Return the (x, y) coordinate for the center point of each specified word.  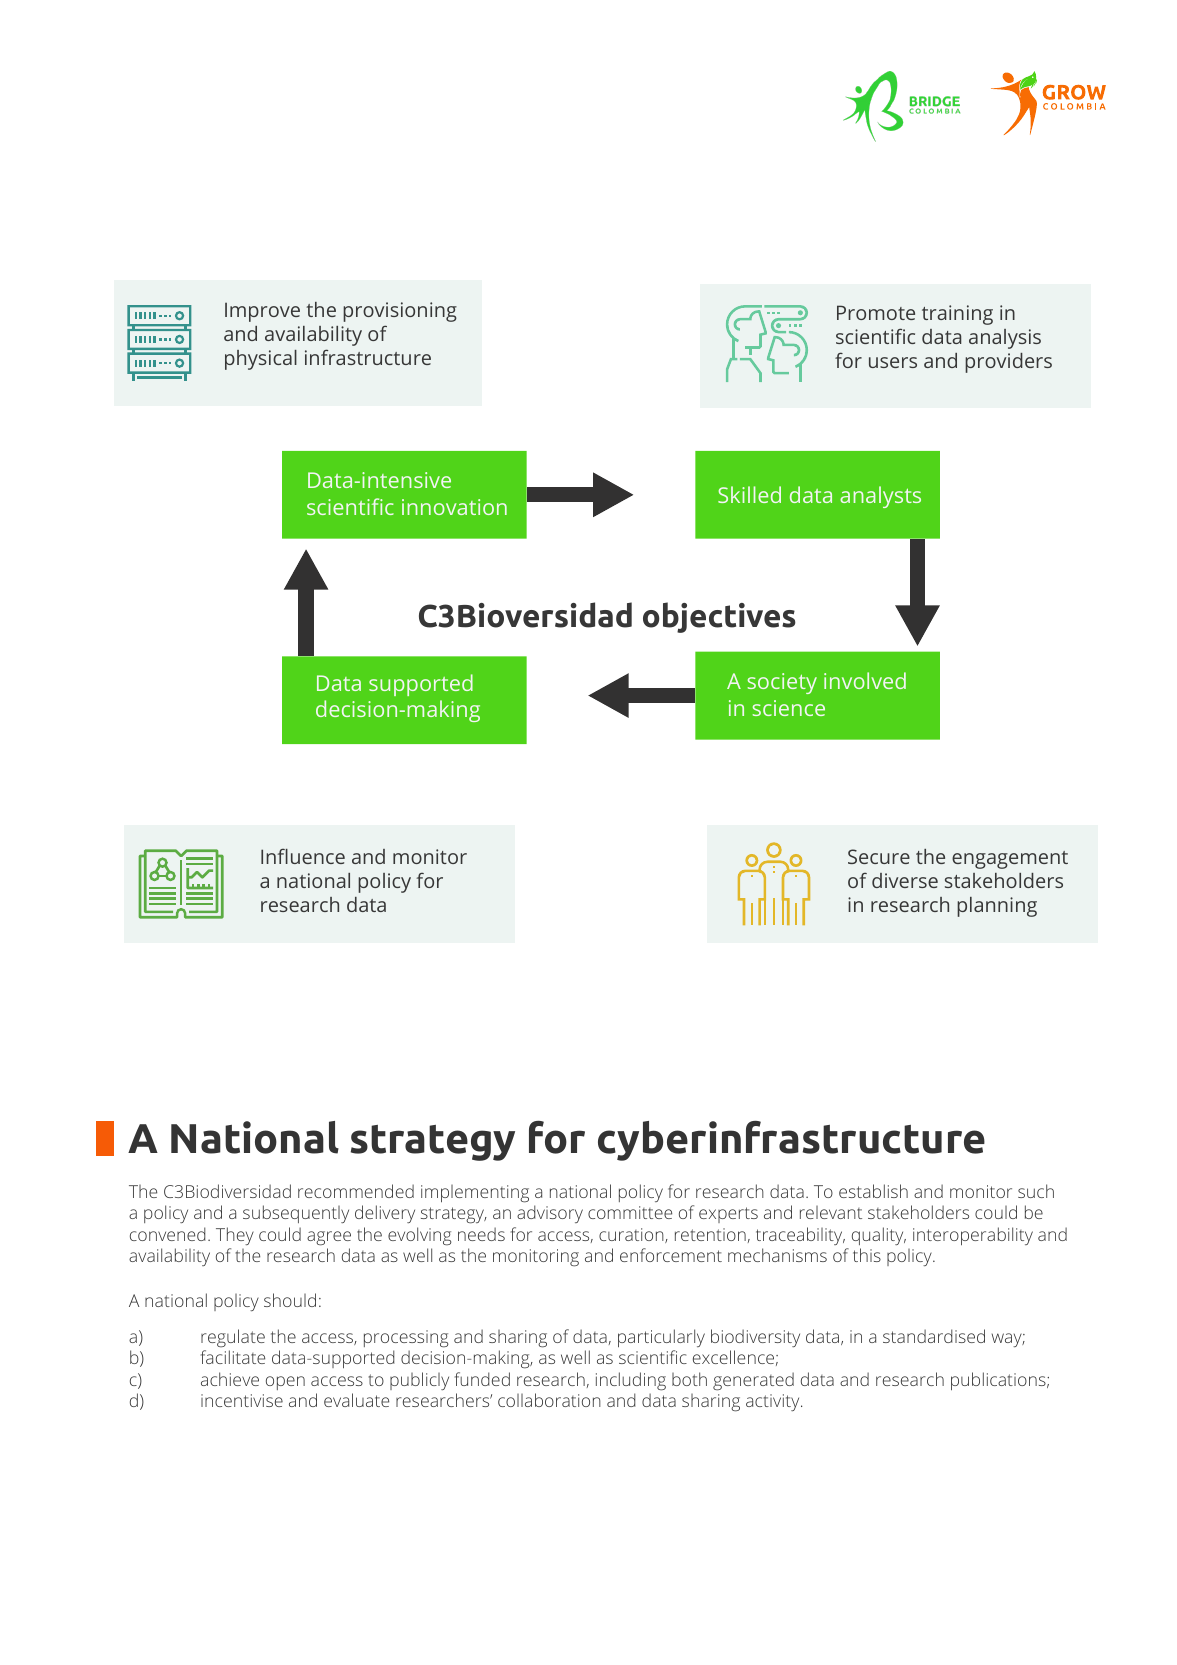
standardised (934, 1336)
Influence (303, 856)
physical (261, 360)
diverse (905, 880)
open (285, 1383)
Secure (879, 856)
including (631, 1381)
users (893, 362)
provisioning (400, 312)
